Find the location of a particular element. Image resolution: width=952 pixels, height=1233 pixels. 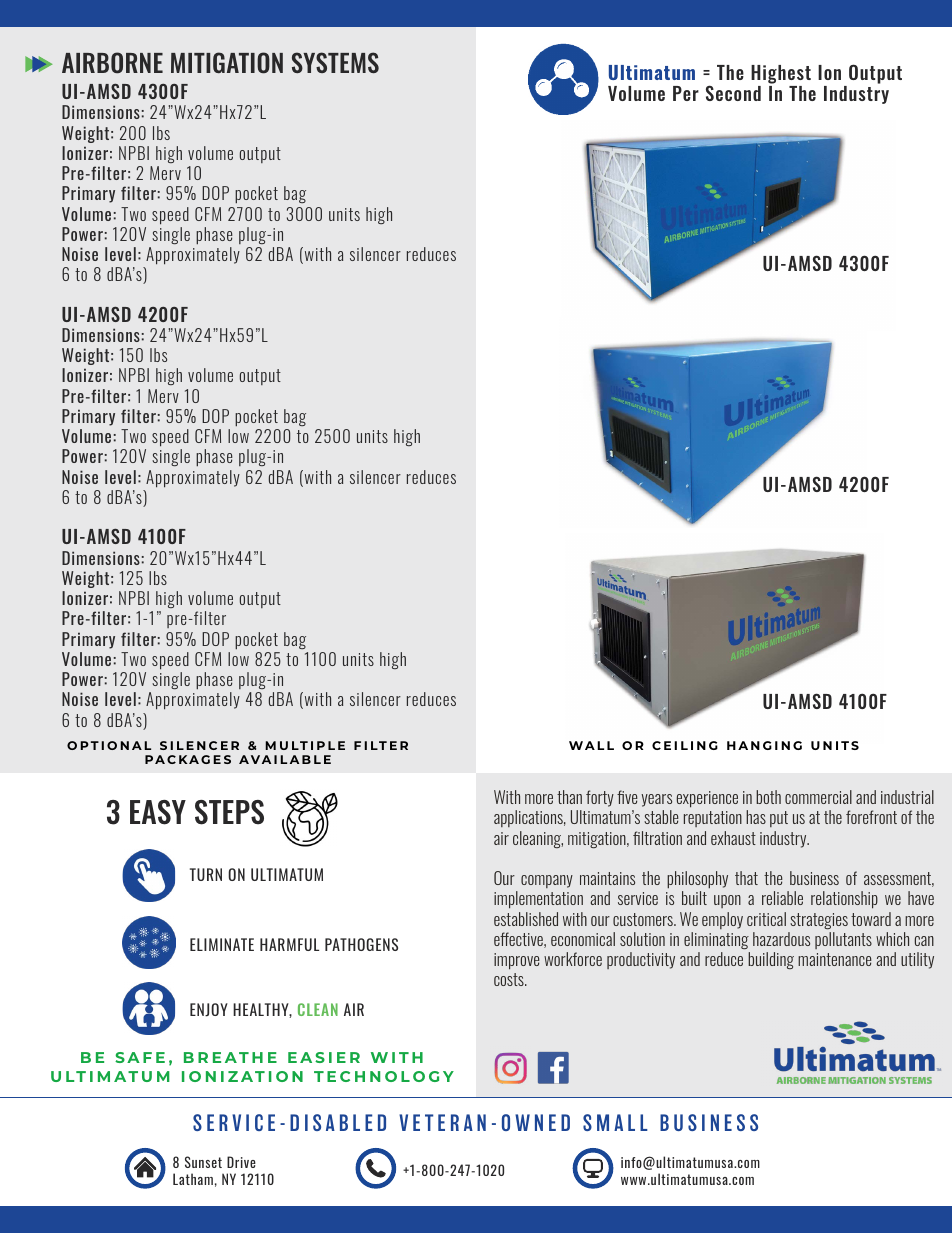

STEPS is located at coordinates (229, 812).
